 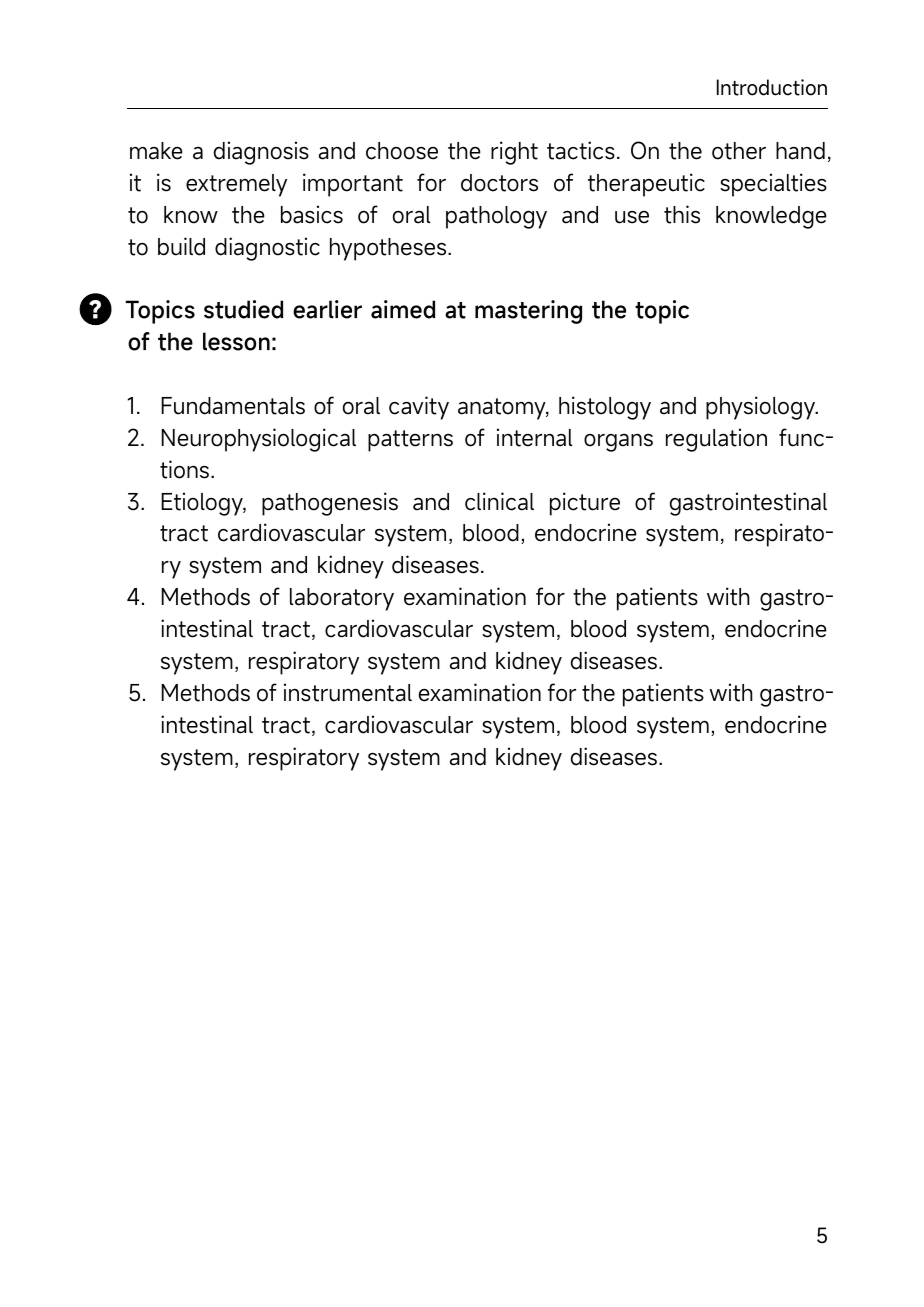 What do you see at coordinates (762, 408) in the screenshot?
I see `physiology` at bounding box center [762, 408].
